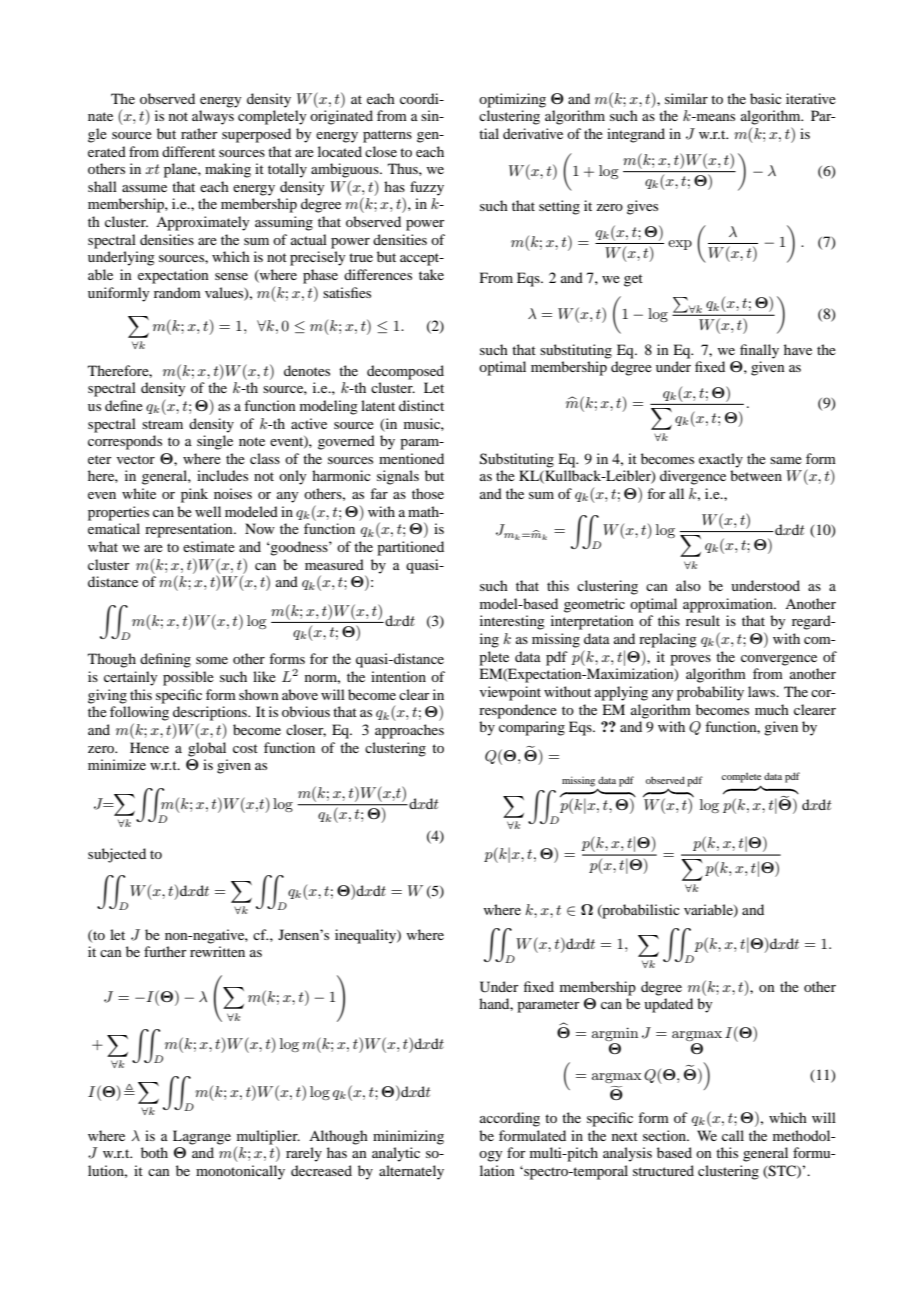 The width and height of the screenshot is (924, 1308). Describe the element at coordinates (665, 1135) in the screenshot. I see `section` at that location.
